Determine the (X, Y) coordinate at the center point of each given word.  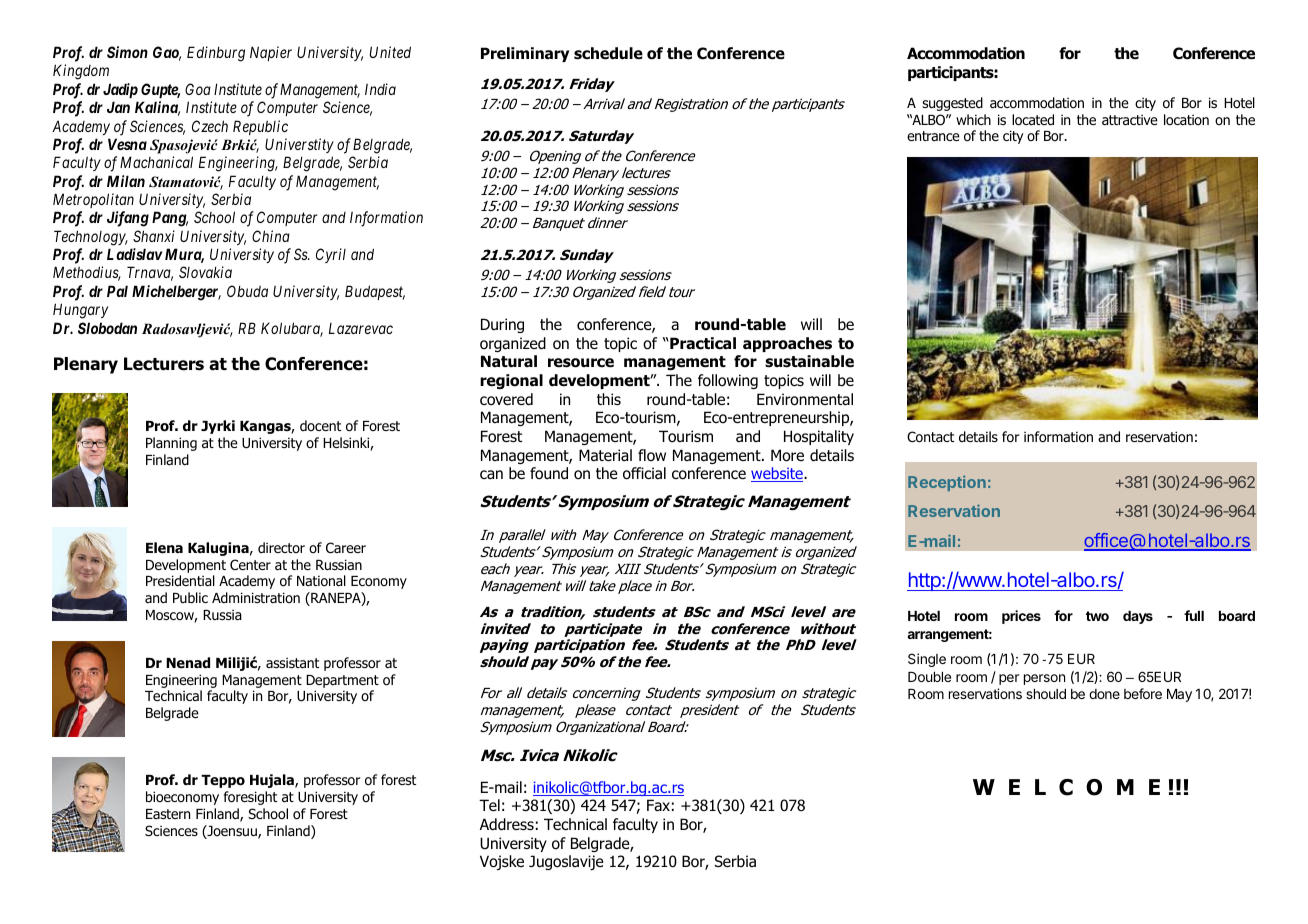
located (1033, 120)
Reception (947, 483)
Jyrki (218, 427)
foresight (250, 798)
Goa (198, 89)
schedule (608, 53)
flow (652, 455)
